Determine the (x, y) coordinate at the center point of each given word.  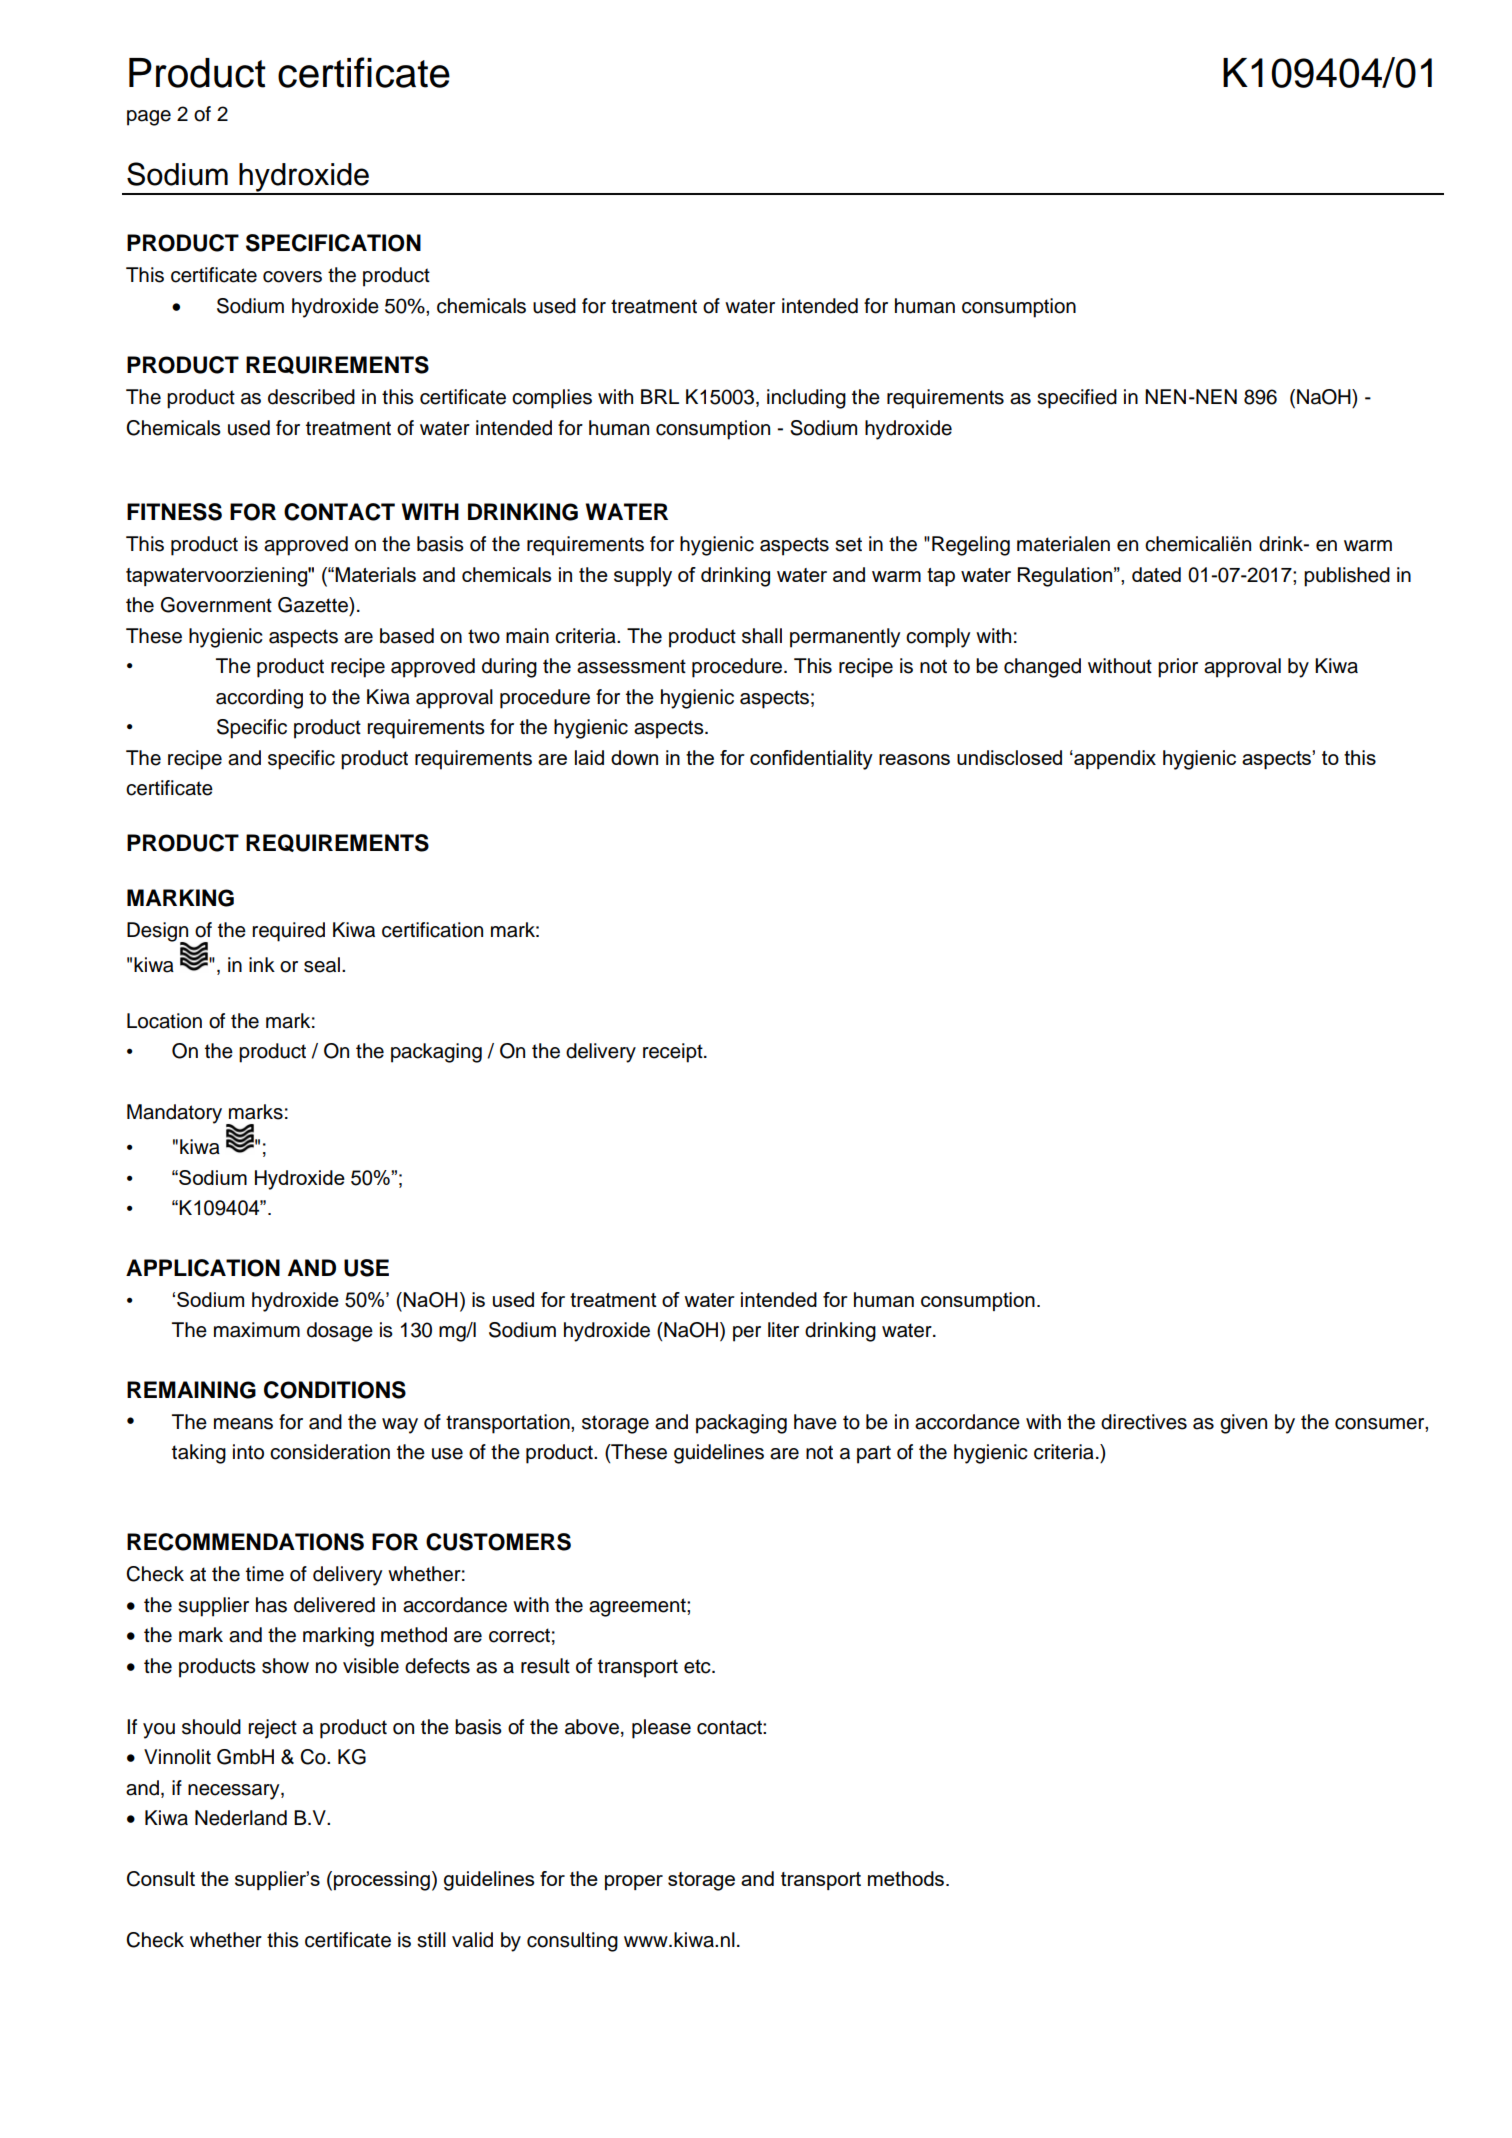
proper (634, 1882)
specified (1077, 399)
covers (292, 277)
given (1243, 1424)
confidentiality (811, 760)
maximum (257, 1330)
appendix (1114, 759)
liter (783, 1330)
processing (382, 1881)
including (806, 399)
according (259, 699)
